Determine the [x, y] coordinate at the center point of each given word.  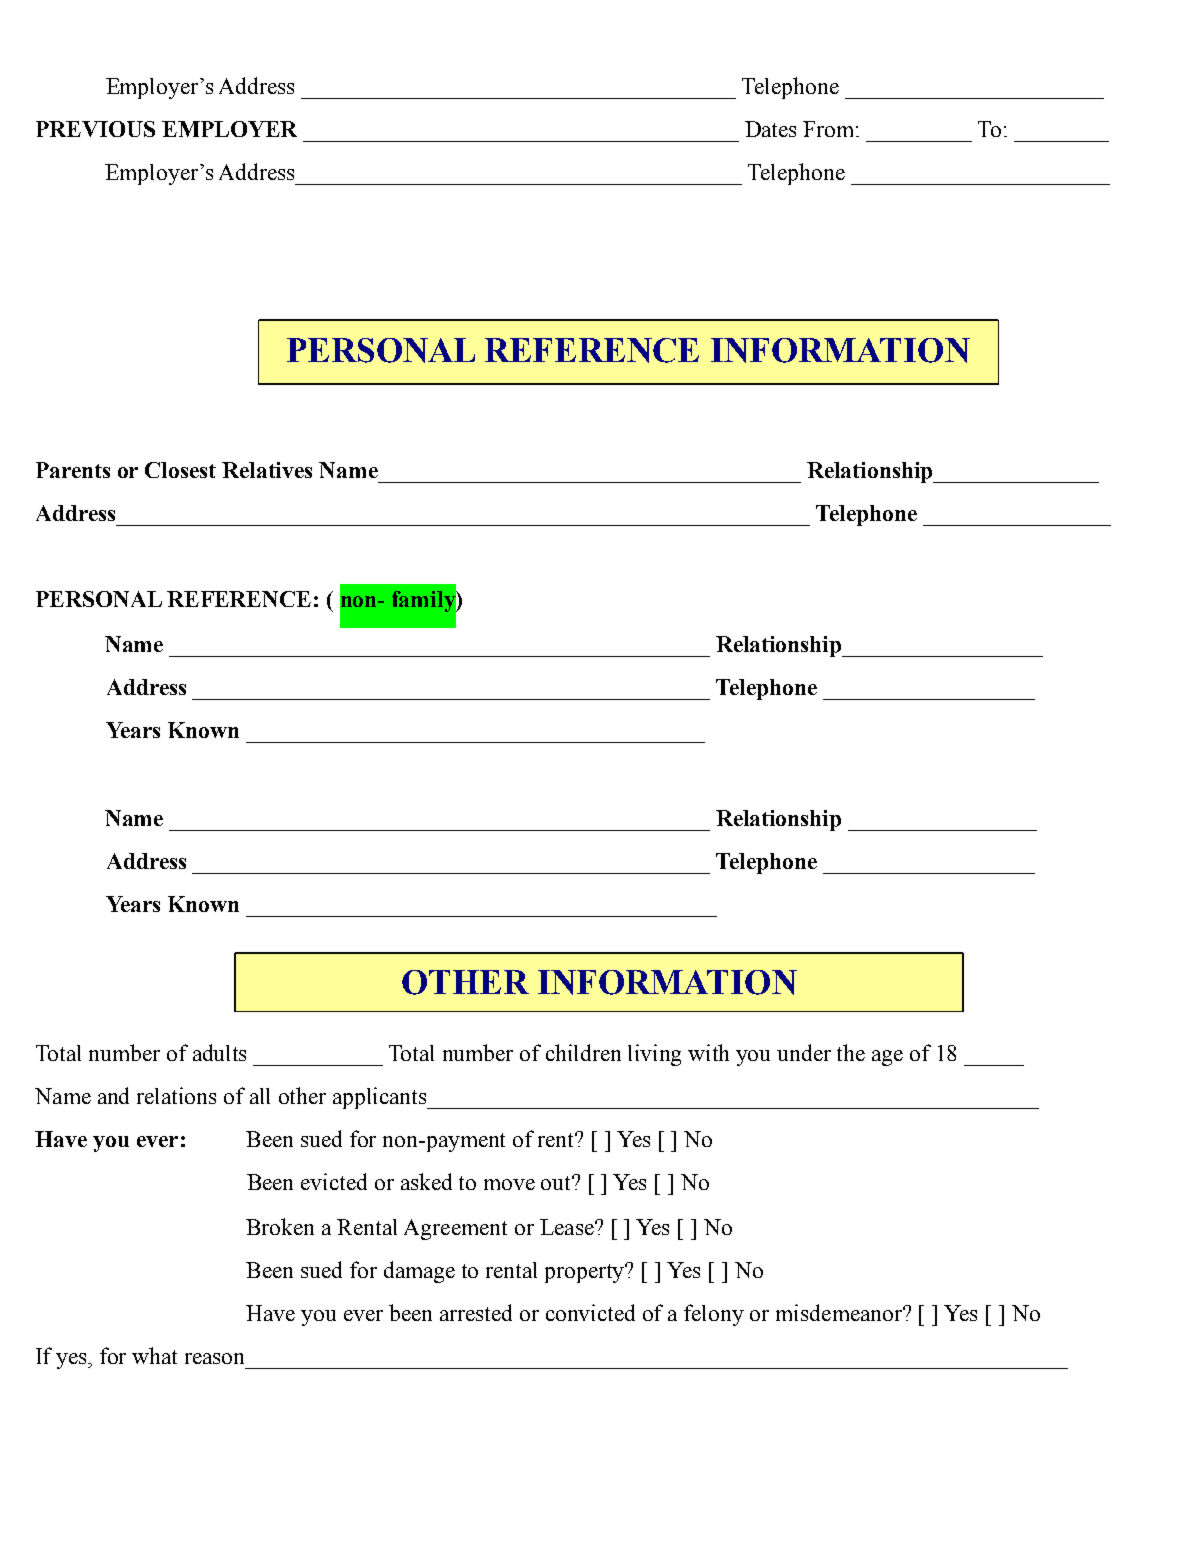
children [583, 1052]
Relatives [267, 470]
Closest [180, 470]
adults [219, 1052]
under [804, 1052]
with [708, 1052]
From [830, 129]
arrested [476, 1312]
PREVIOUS [95, 129]
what [154, 1355]
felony [714, 1315]
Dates [770, 129]
